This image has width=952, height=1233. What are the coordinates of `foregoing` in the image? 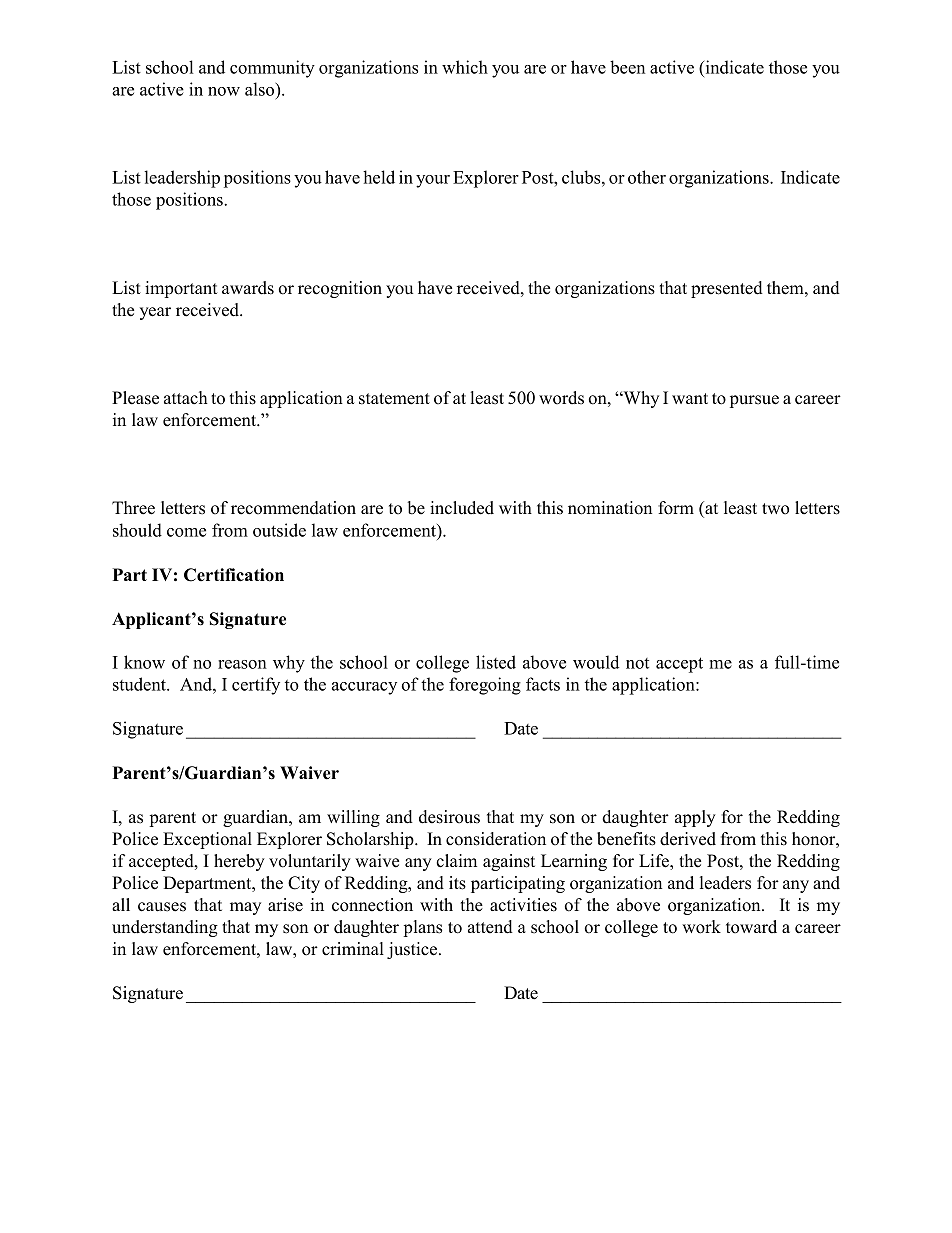 It's located at (485, 686).
